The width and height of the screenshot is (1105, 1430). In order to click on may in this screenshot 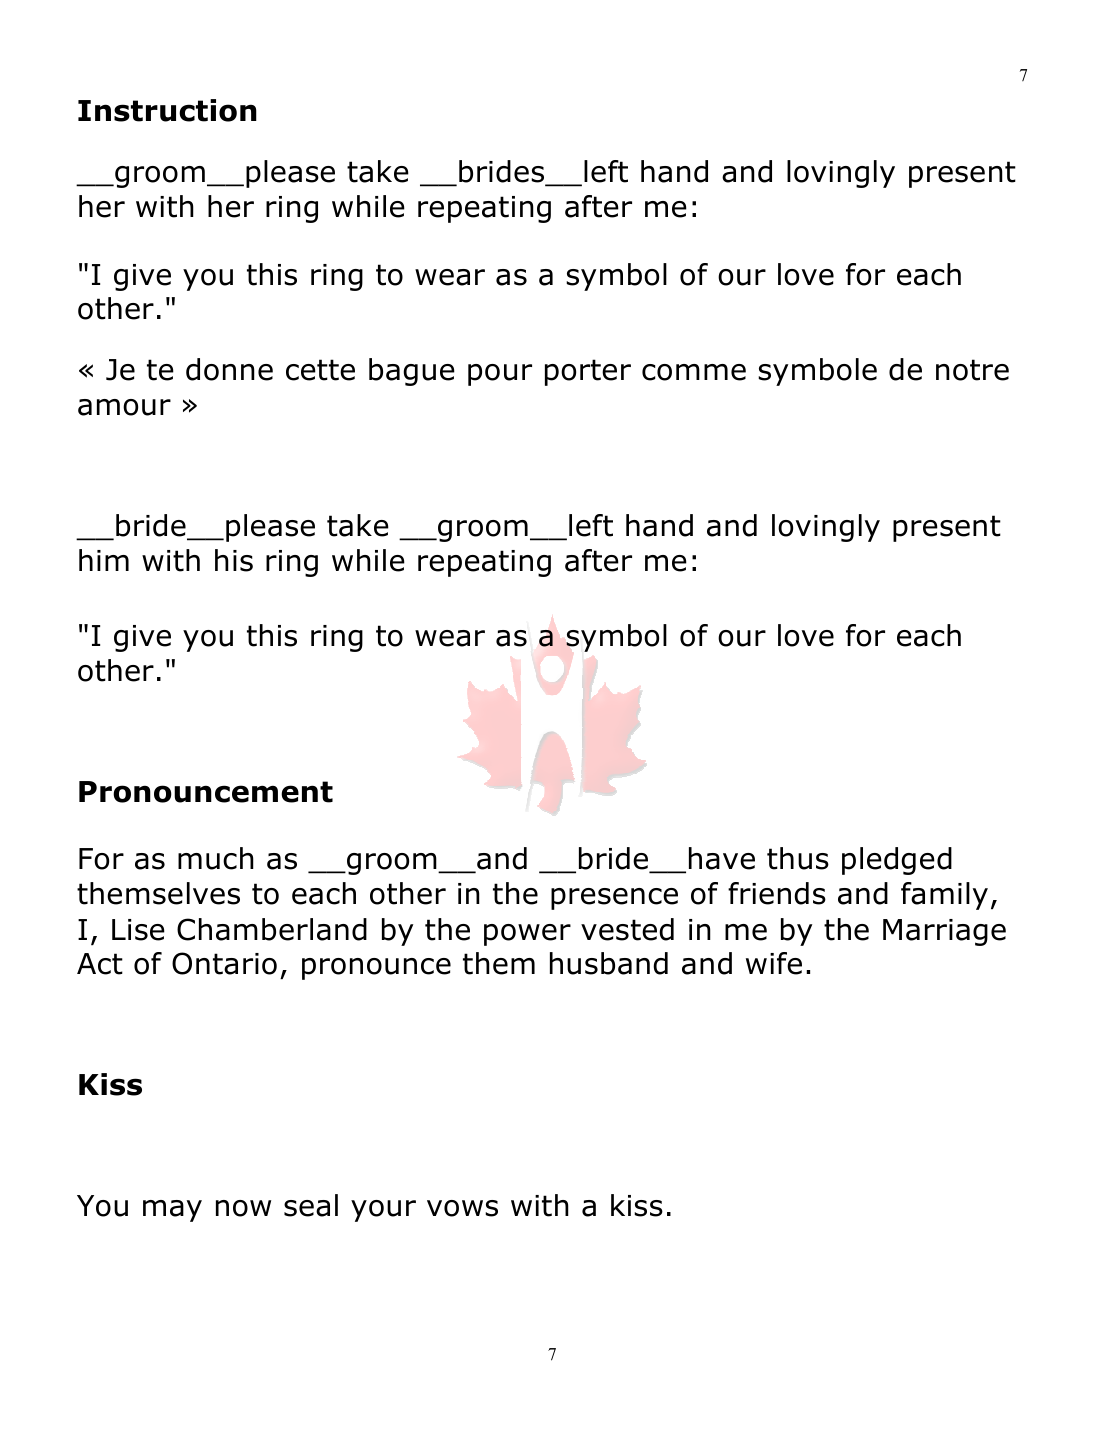, I will do `click(172, 1211)`.
